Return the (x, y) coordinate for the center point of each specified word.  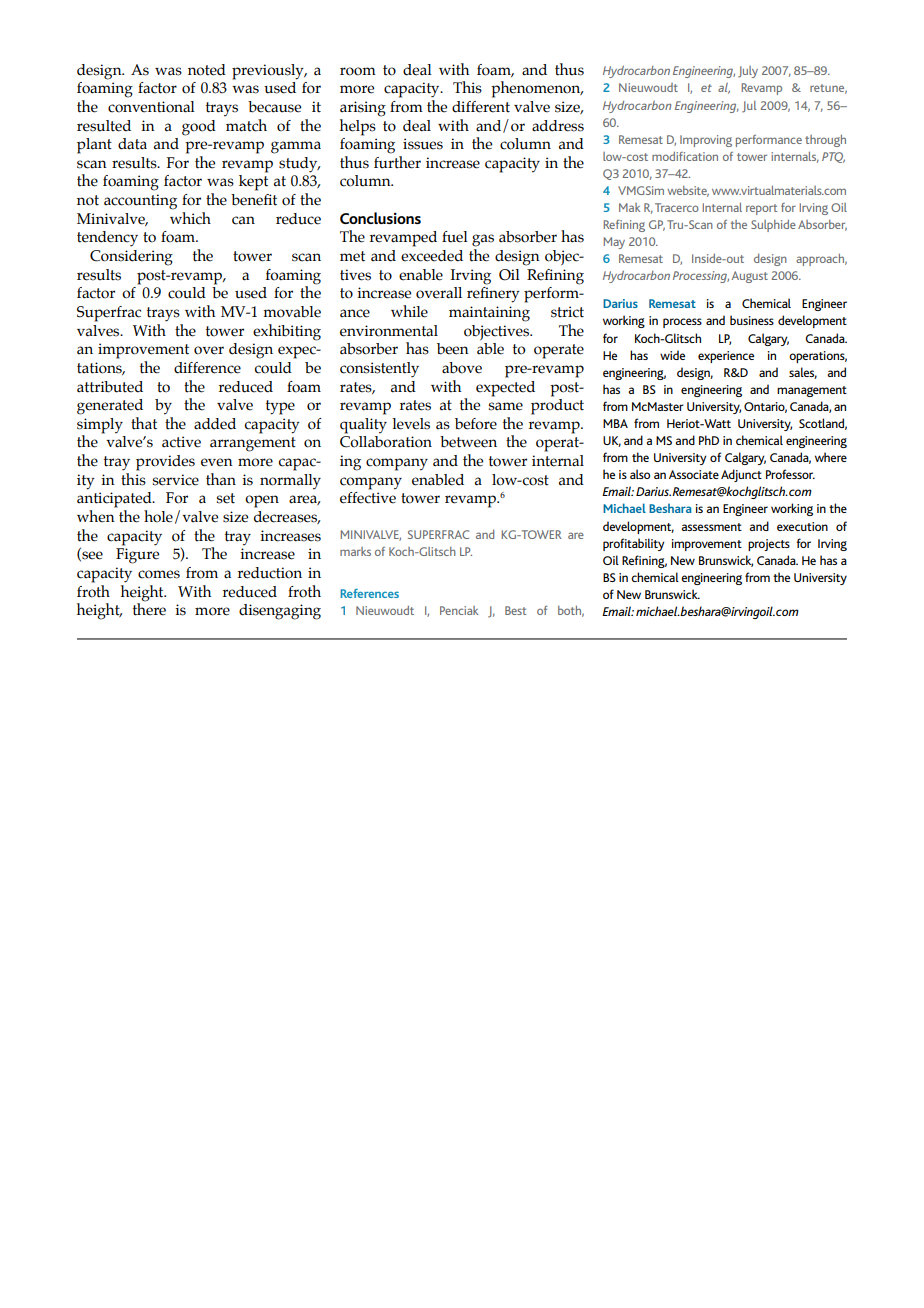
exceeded (432, 256)
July (748, 72)
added (215, 424)
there (149, 608)
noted (207, 70)
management (812, 391)
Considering (131, 258)
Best (515, 610)
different (481, 107)
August (750, 277)
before (476, 424)
